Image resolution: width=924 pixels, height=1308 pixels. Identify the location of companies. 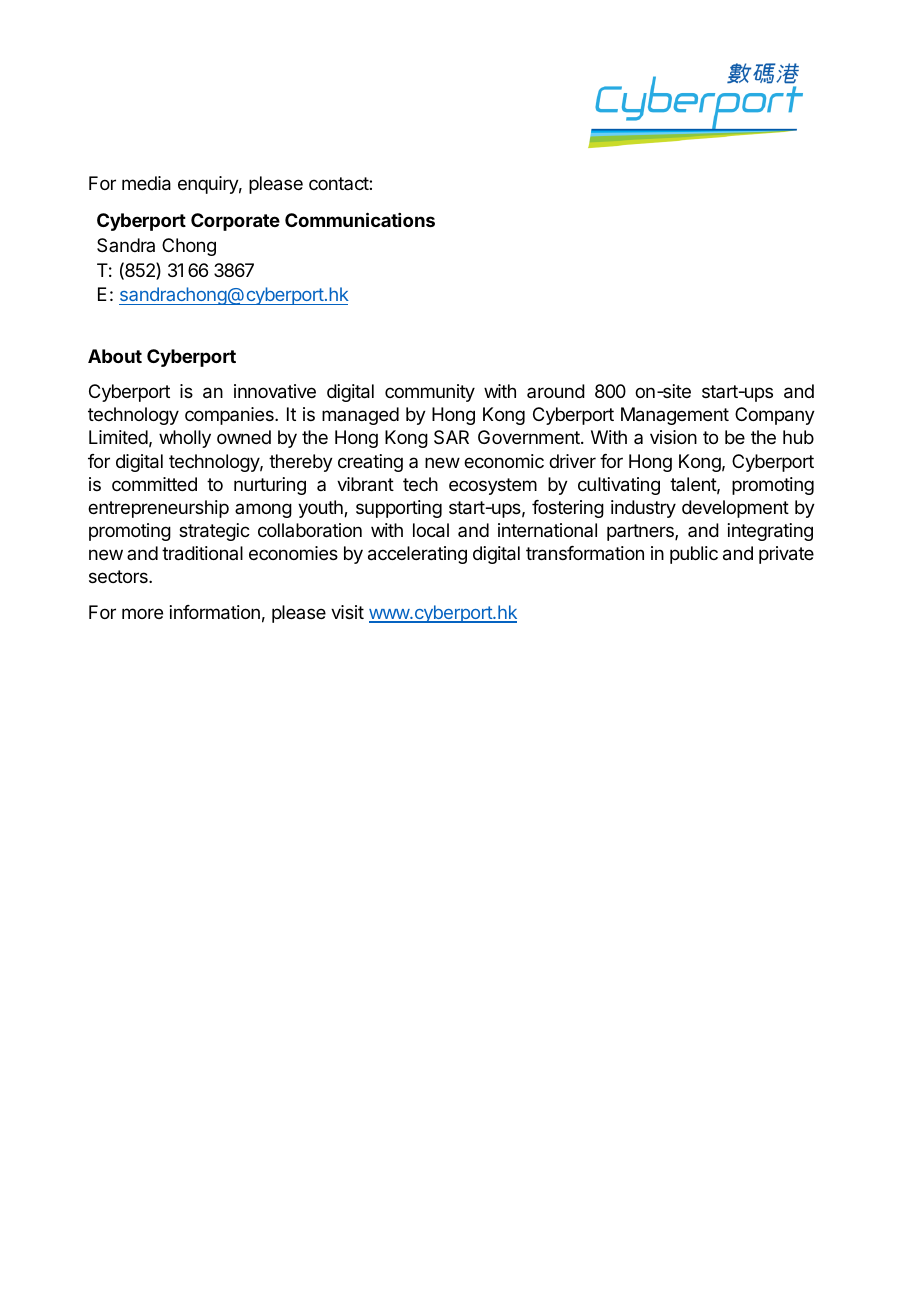
(230, 416).
